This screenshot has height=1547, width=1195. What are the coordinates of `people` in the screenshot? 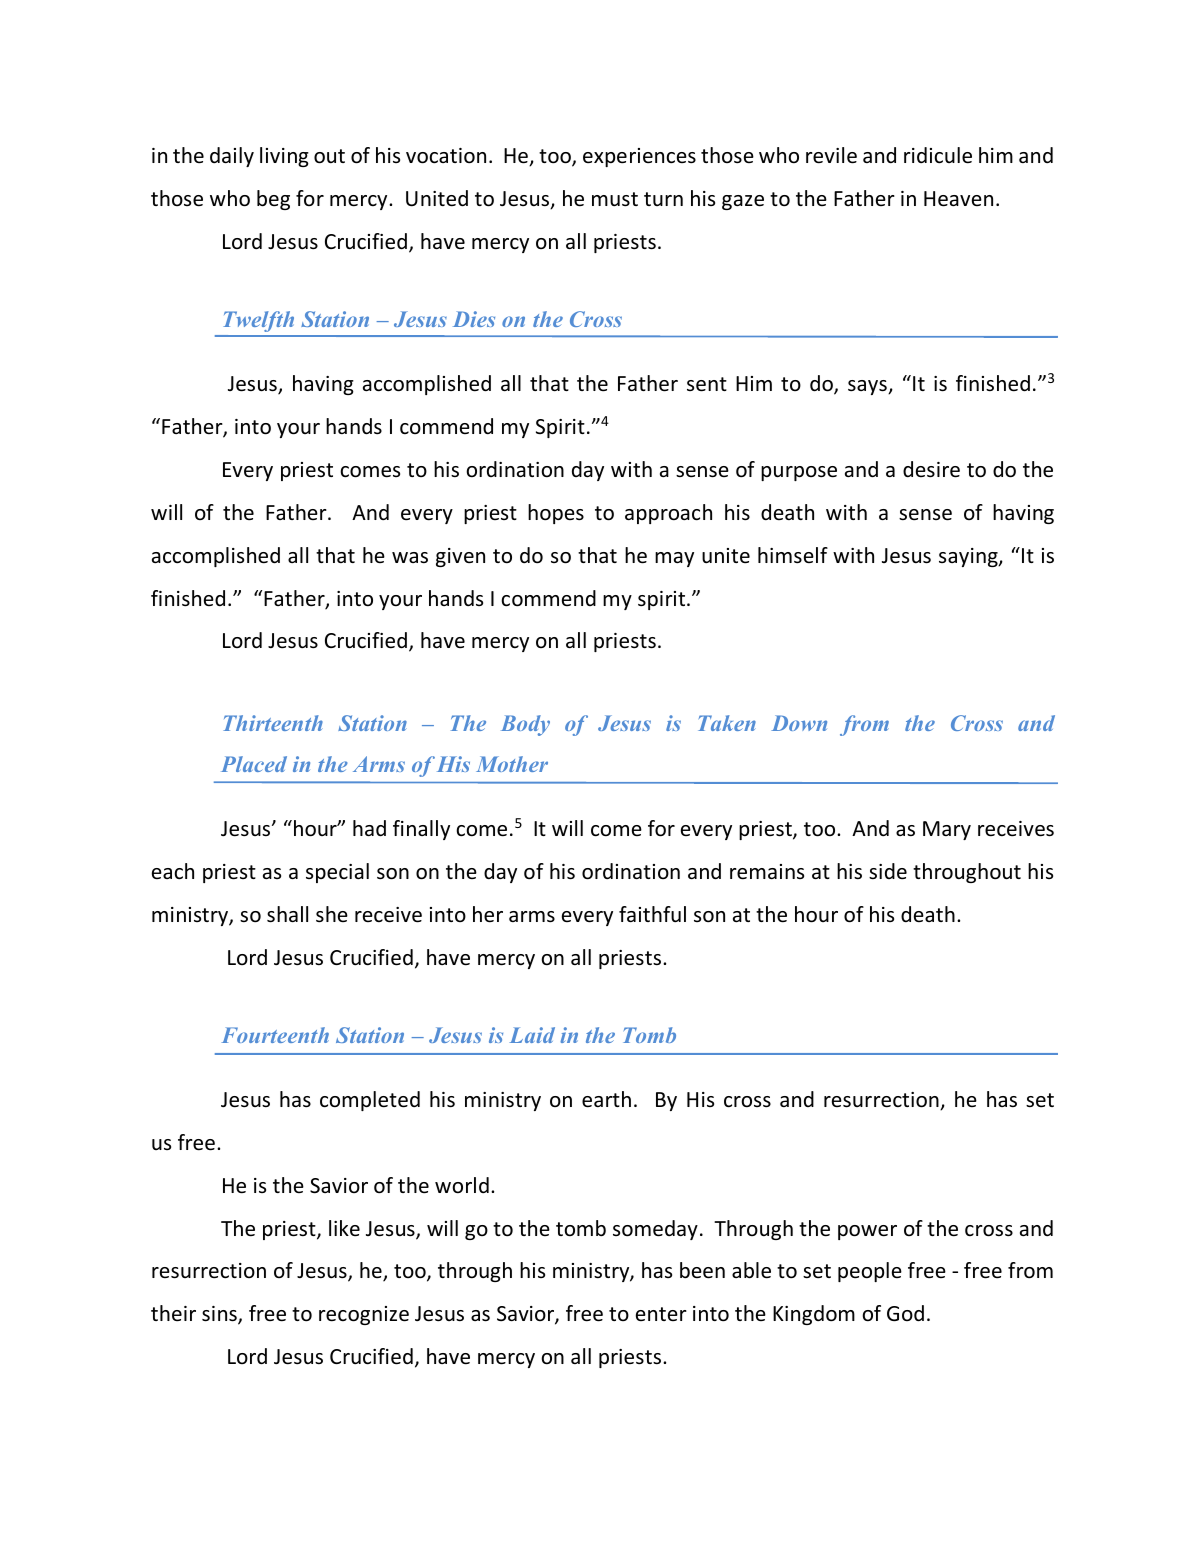 It's located at (870, 1272).
